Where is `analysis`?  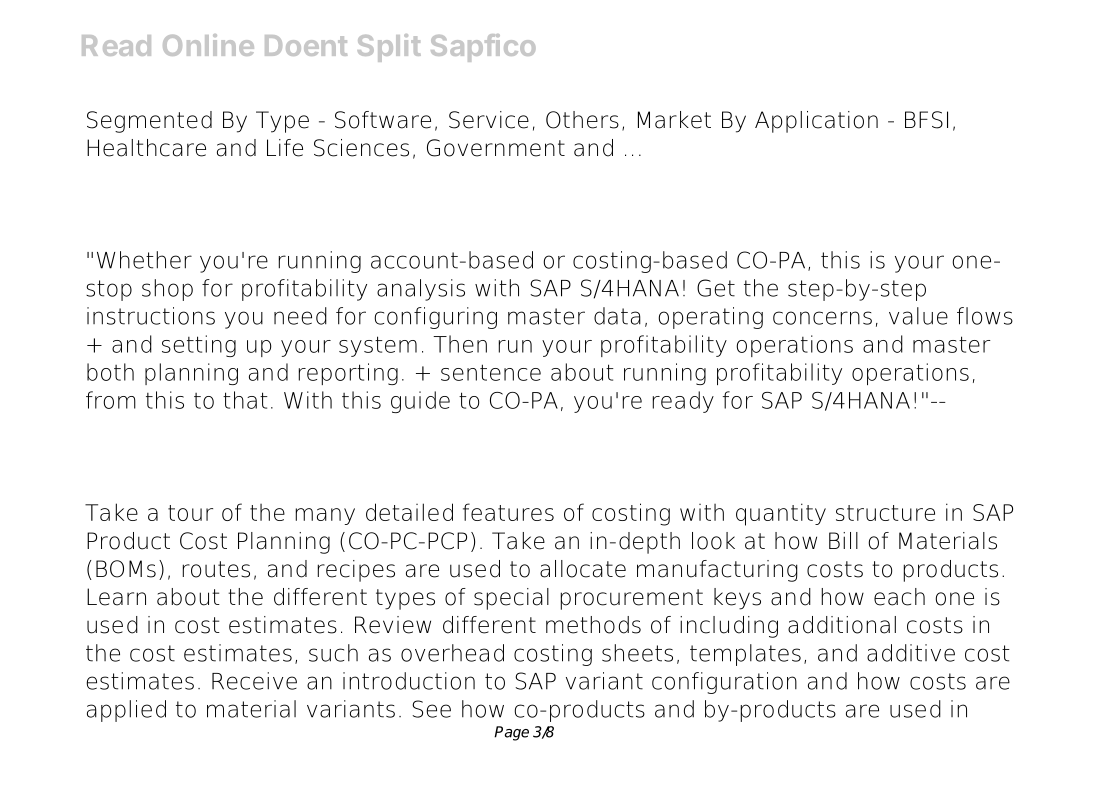
analysis is located at coordinates (421, 290).
